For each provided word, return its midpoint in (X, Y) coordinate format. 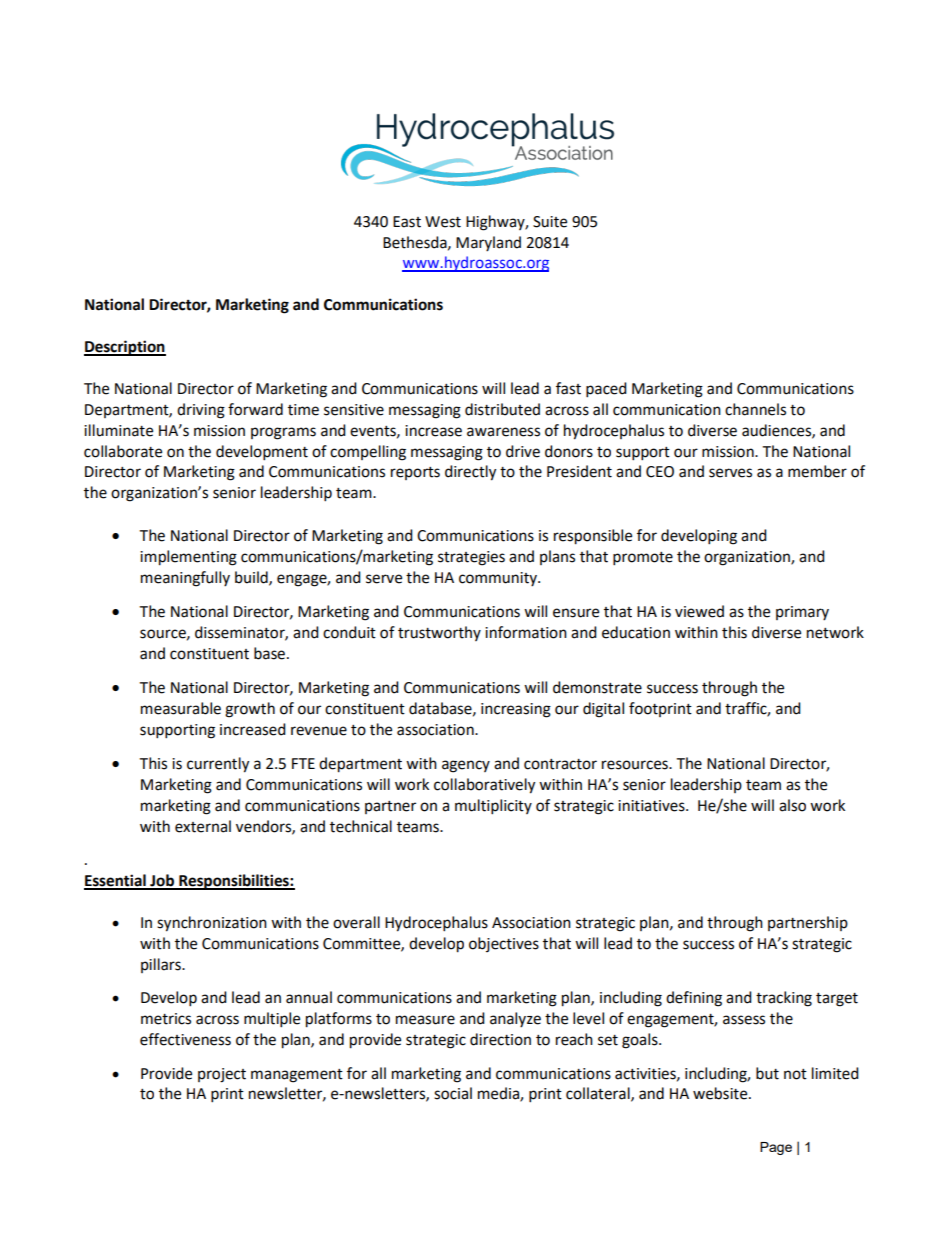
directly (470, 473)
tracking (784, 999)
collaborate (123, 451)
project (222, 1075)
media (499, 1094)
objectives (504, 944)
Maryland (488, 243)
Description (125, 348)
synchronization (212, 924)
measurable (181, 708)
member (817, 471)
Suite (550, 222)
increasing (516, 710)
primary (802, 613)
